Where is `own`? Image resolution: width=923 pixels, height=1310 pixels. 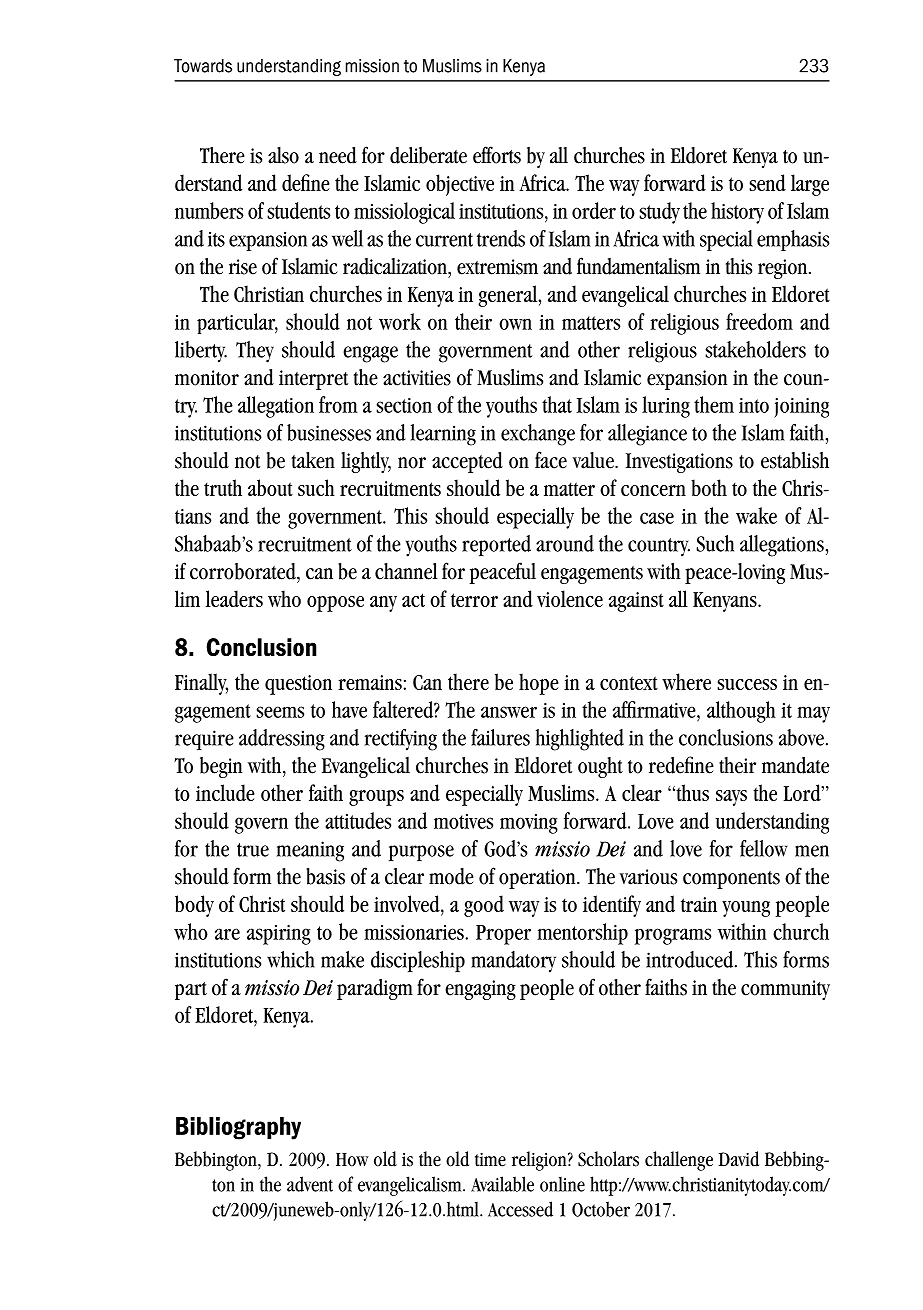 own is located at coordinates (515, 324).
